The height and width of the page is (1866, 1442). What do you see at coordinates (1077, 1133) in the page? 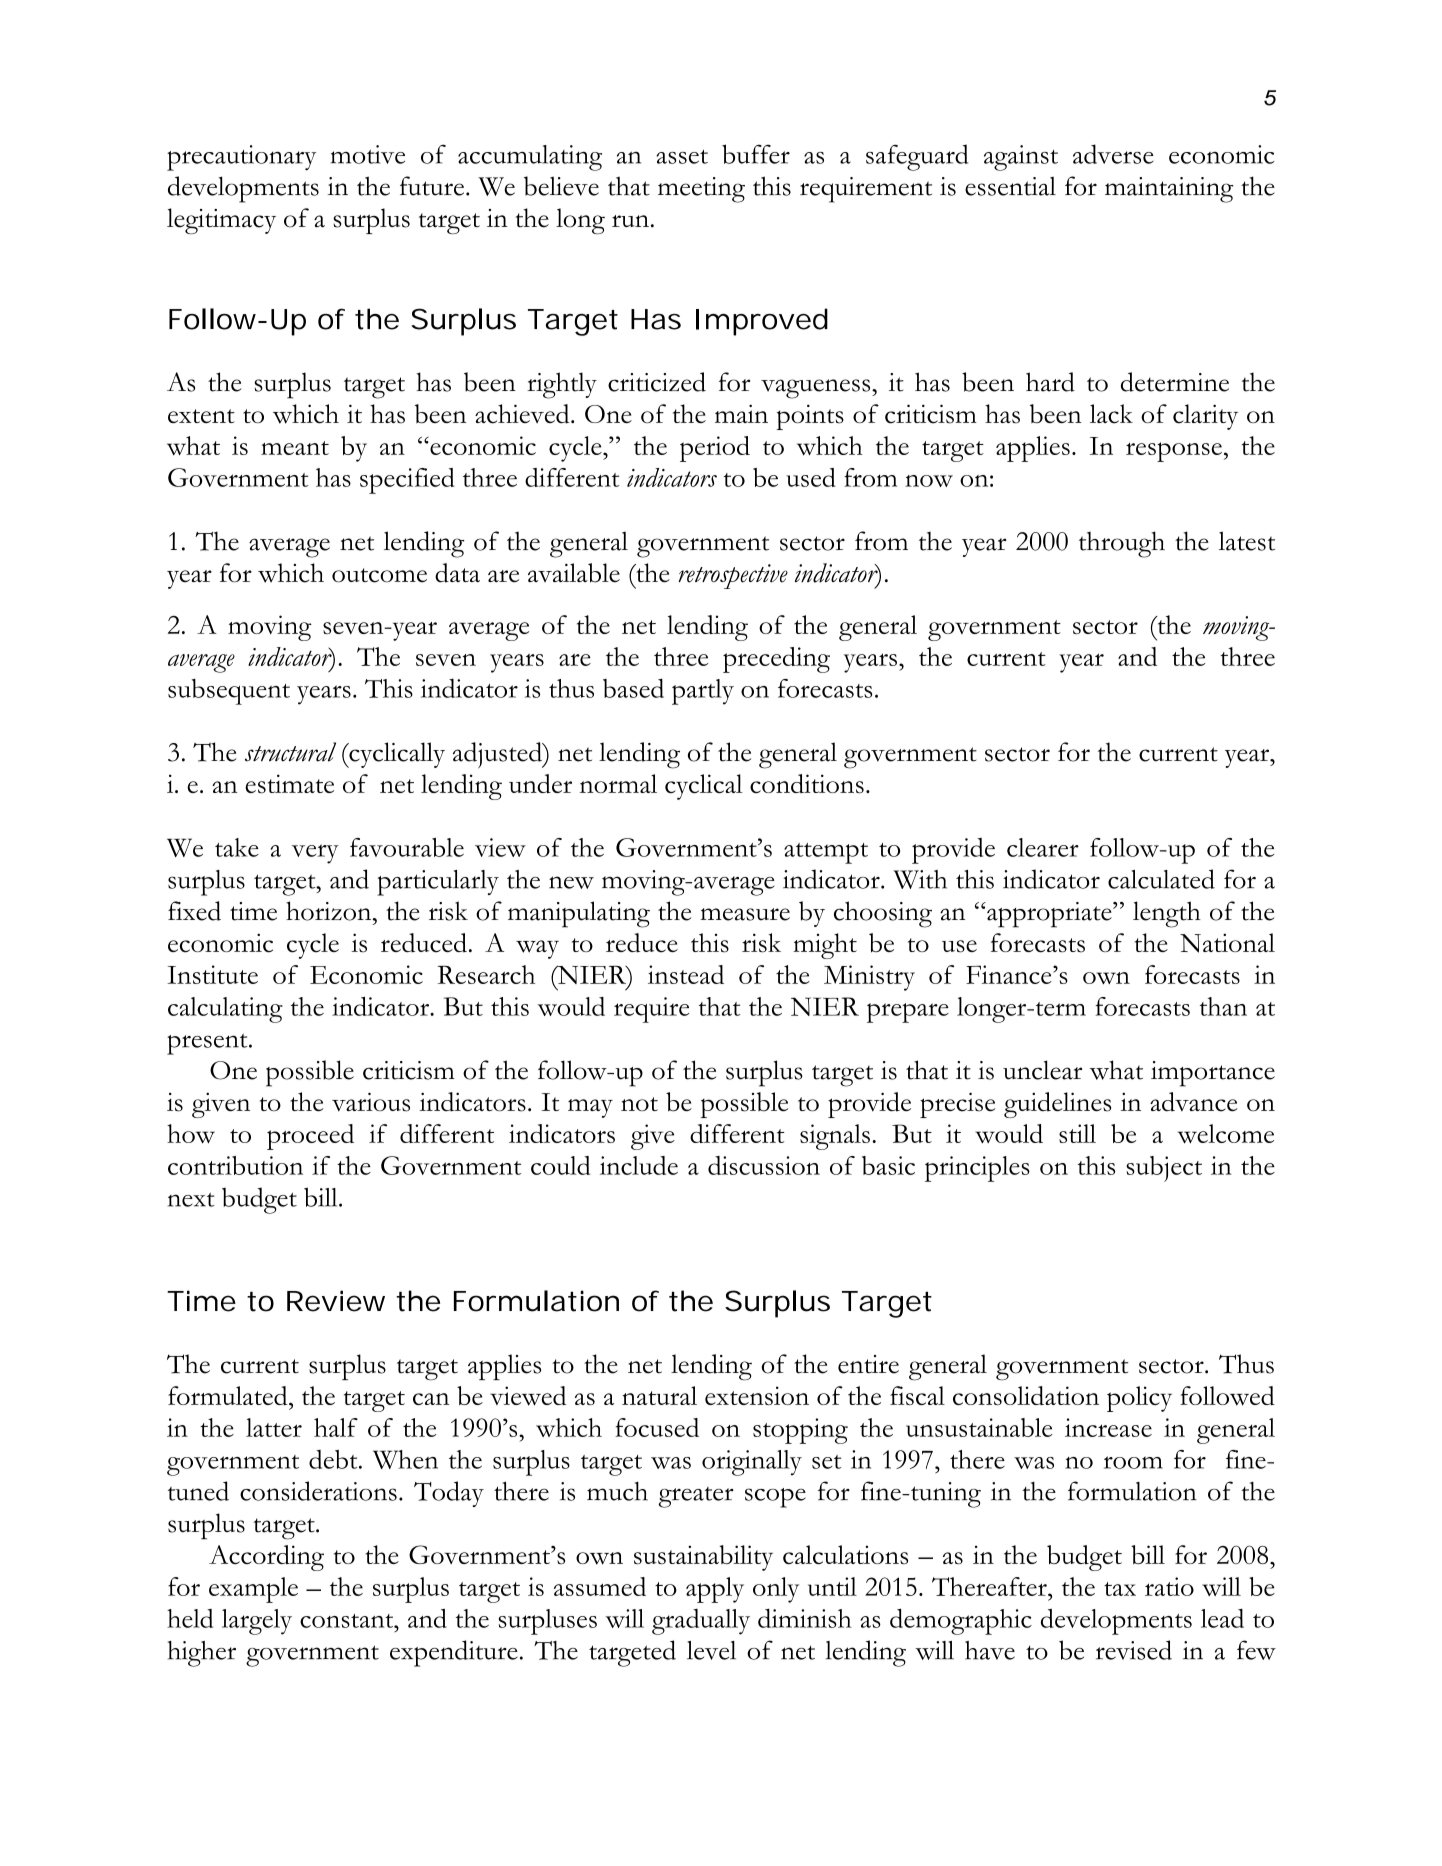
I see `still` at bounding box center [1077, 1133].
